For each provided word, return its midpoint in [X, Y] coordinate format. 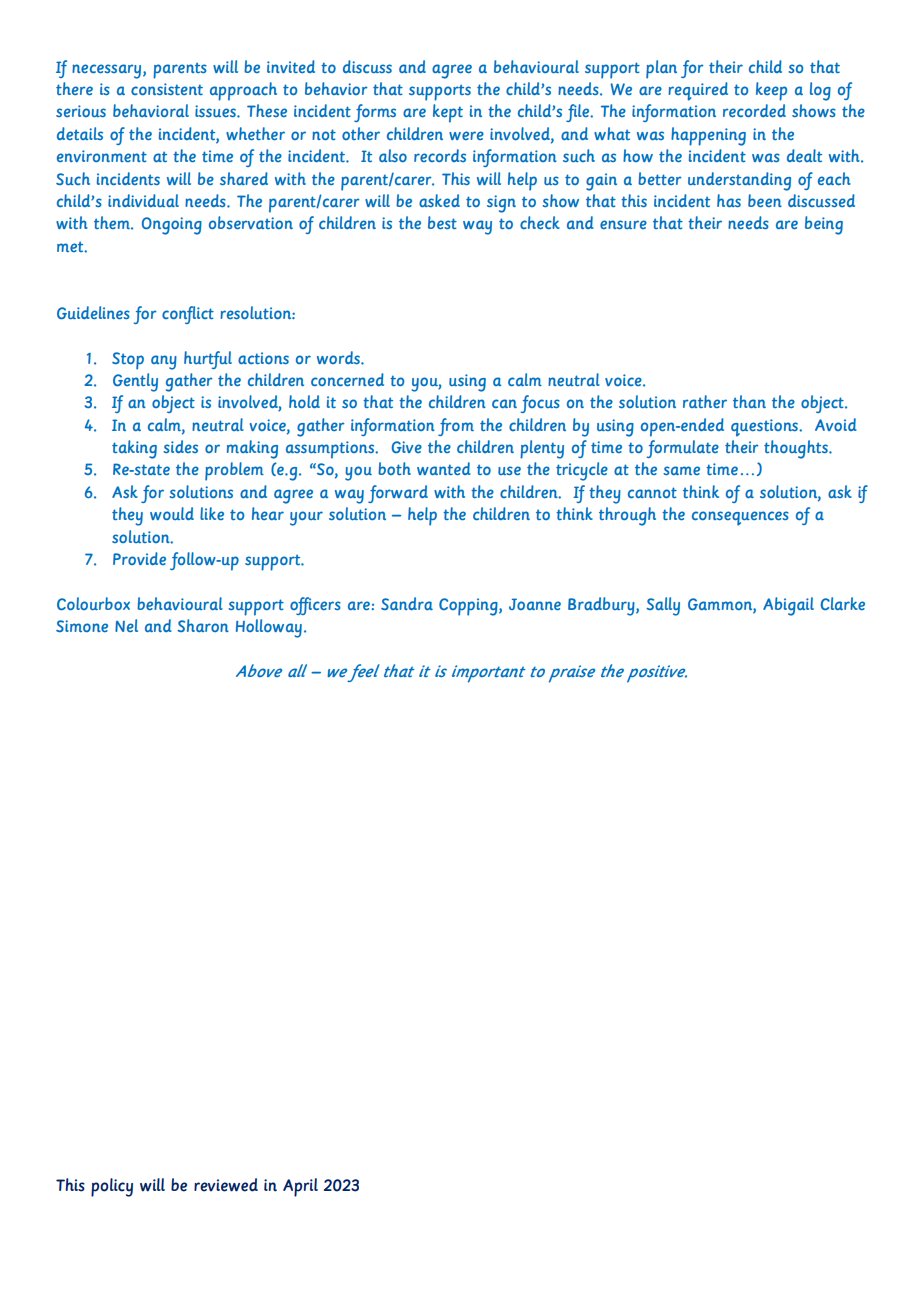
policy [112, 1187]
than [749, 401]
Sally [663, 606]
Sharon [203, 625]
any [164, 362]
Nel [126, 625]
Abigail [788, 606]
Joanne [535, 604]
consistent [167, 89]
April [300, 1187]
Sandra [407, 603]
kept [448, 113]
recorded [754, 110]
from [456, 427]
